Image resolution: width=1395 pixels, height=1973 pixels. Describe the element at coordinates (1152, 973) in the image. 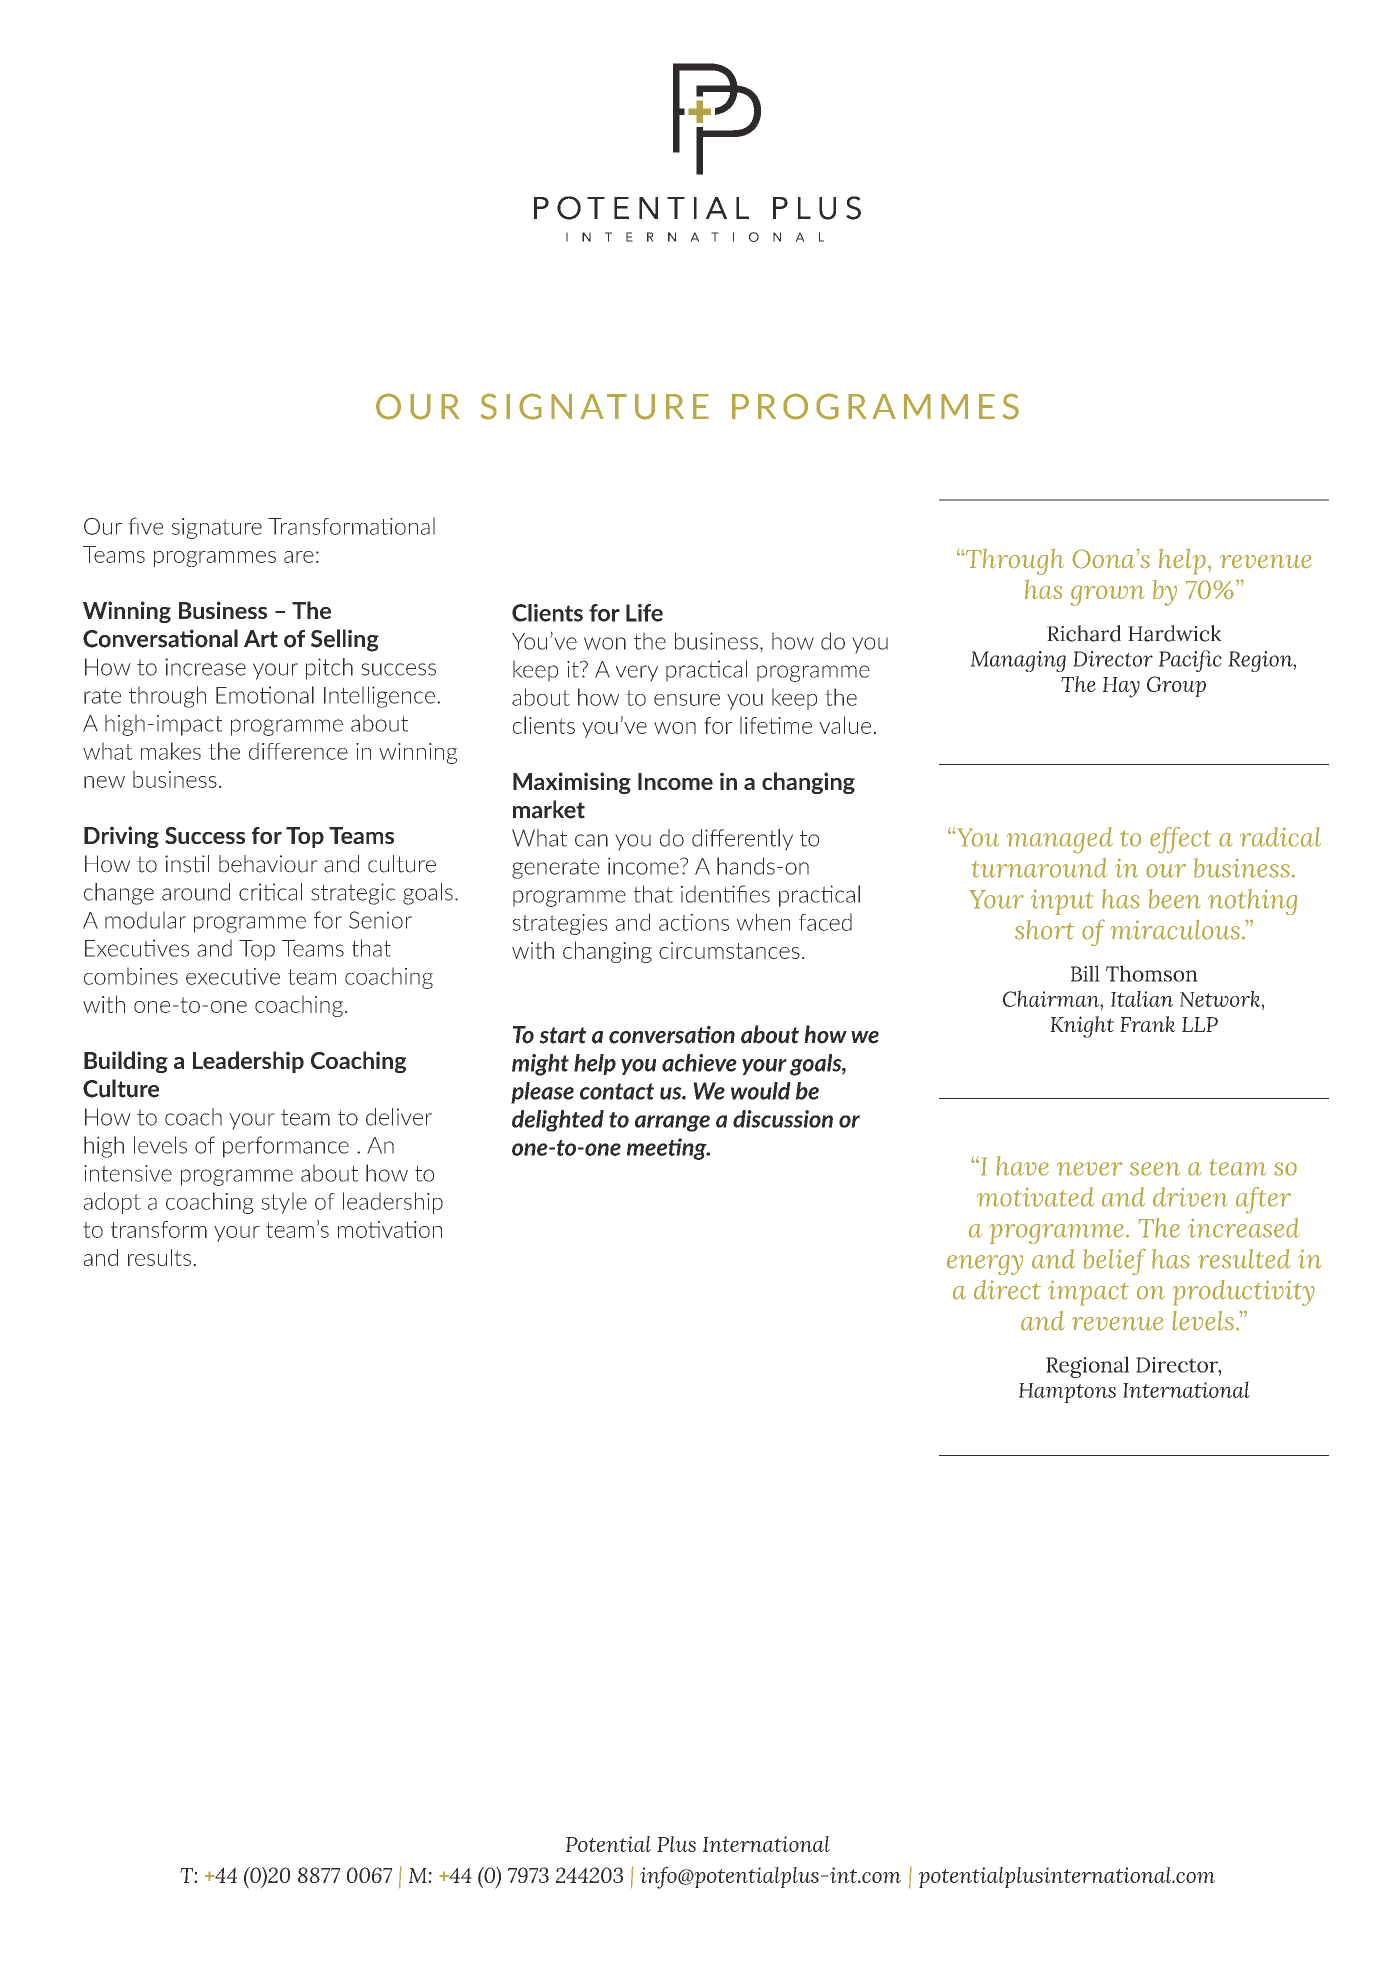

I see `Thomson` at that location.
